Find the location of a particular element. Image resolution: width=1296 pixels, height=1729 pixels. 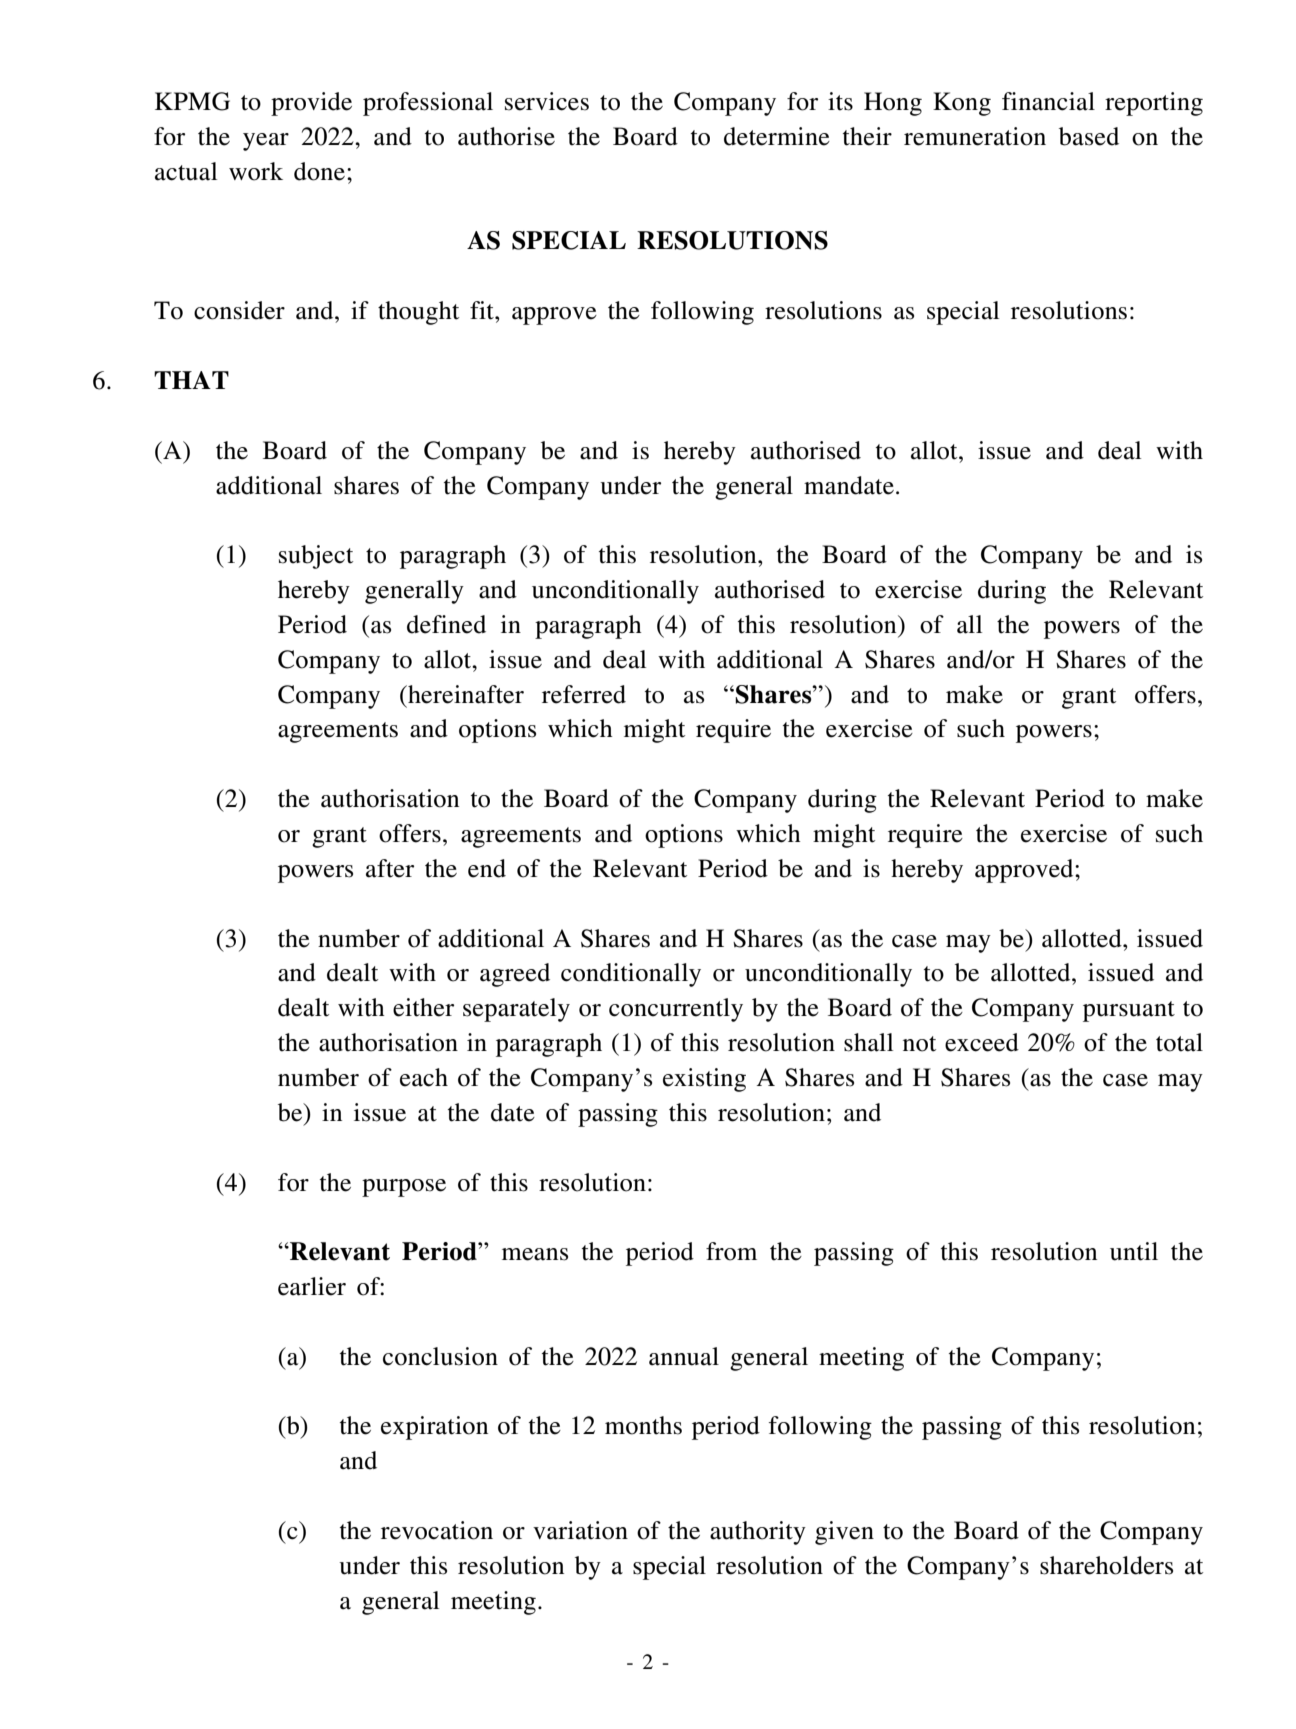

shareholders is located at coordinates (1106, 1565).
